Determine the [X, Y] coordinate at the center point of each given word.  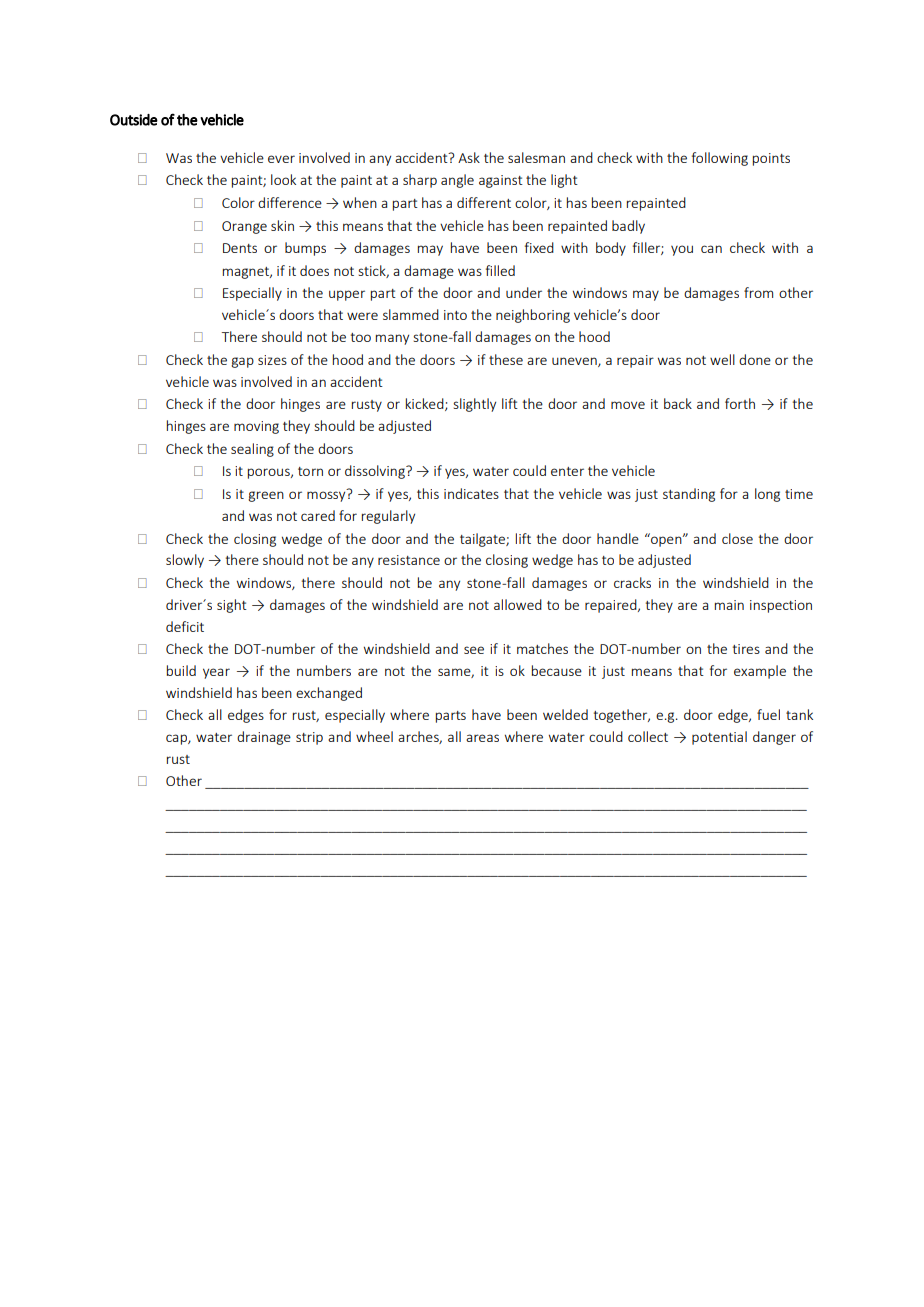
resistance [409, 560]
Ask [469, 157]
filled [500, 270]
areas [482, 738]
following [720, 159]
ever [281, 159]
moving [256, 427]
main [729, 605]
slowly [185, 561]
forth [740, 403]
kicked [426, 404]
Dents [240, 248]
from [758, 292]
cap [177, 739]
